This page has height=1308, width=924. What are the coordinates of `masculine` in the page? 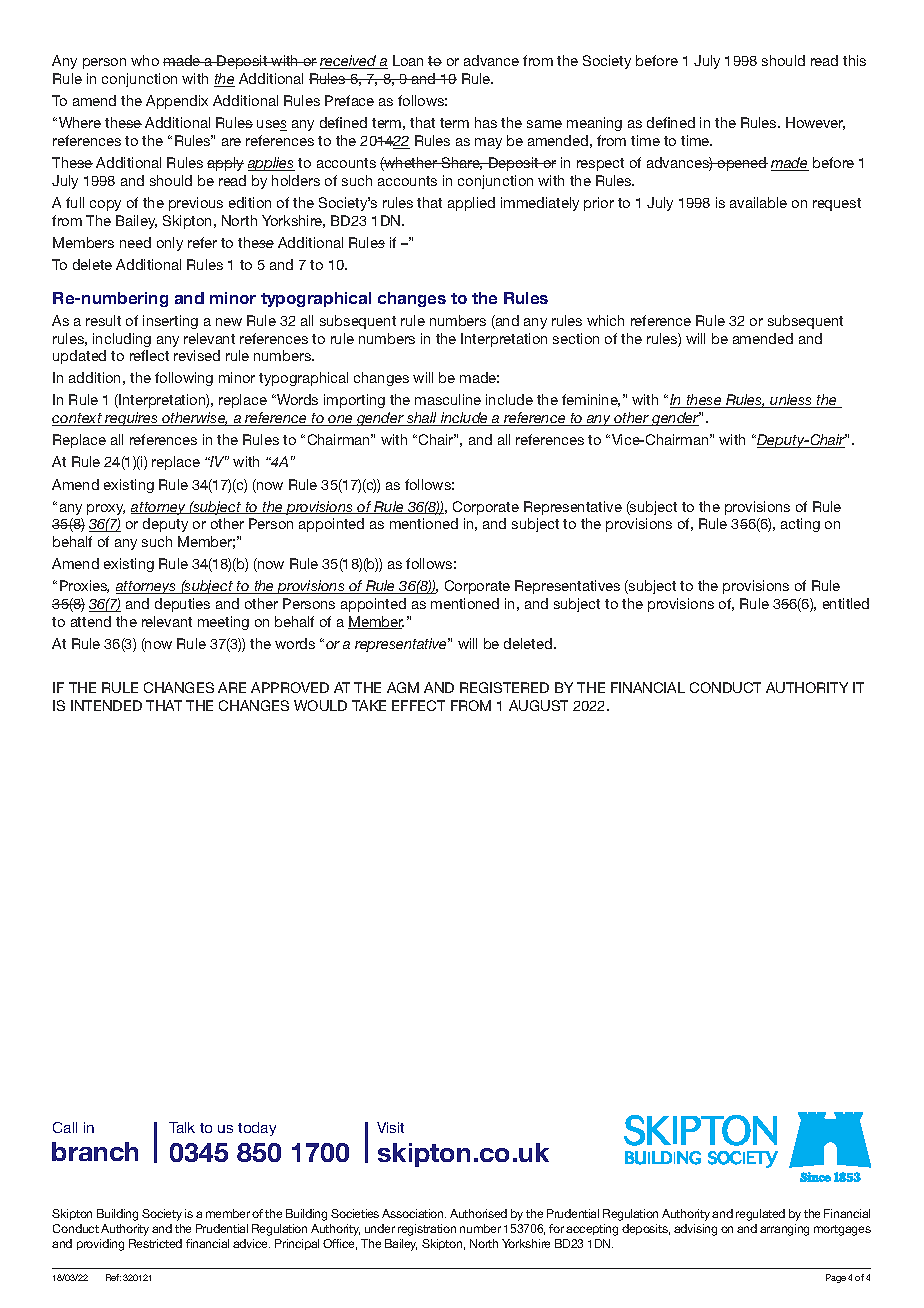 It's located at (448, 399).
